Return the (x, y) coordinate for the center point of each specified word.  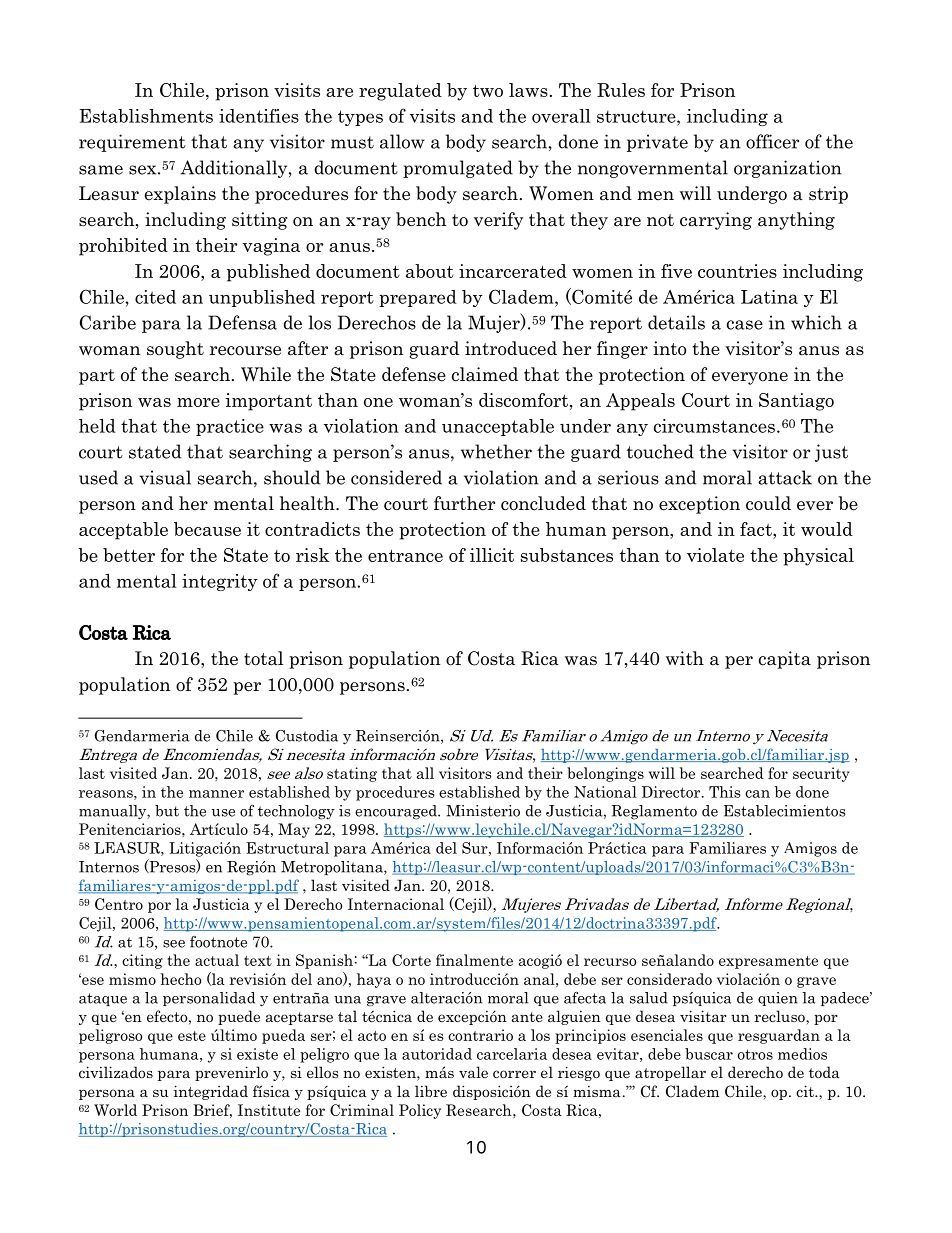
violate (715, 555)
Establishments (146, 116)
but (167, 811)
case (745, 325)
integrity (220, 582)
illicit (492, 555)
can (757, 794)
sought (175, 350)
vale (473, 1072)
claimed (485, 374)
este (192, 1036)
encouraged (397, 812)
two (488, 91)
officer (772, 141)
